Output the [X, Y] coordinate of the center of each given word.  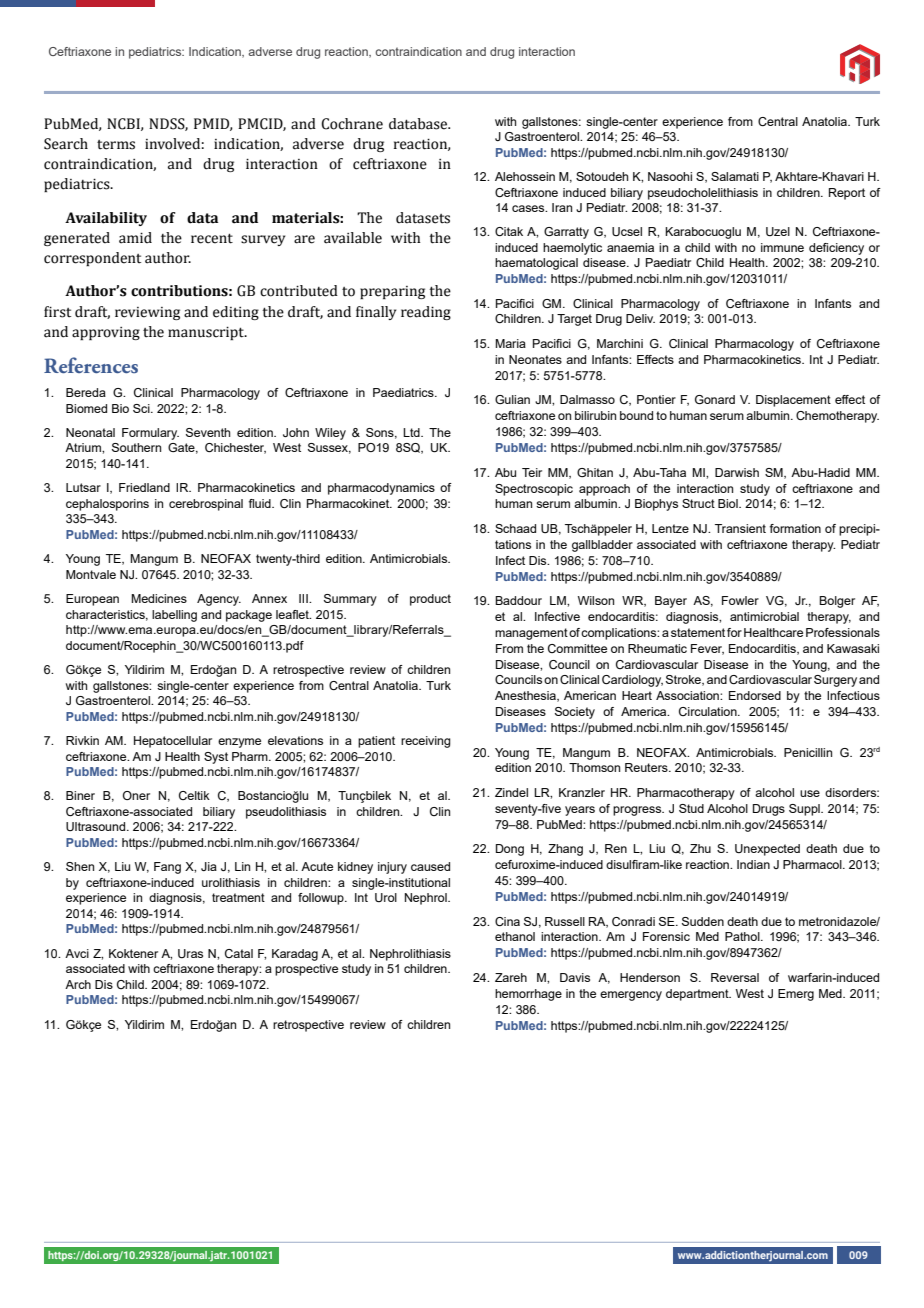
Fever [707, 649]
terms [116, 145]
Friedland [144, 487]
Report [847, 194]
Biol [729, 503]
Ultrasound [97, 826]
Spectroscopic [534, 490]
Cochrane [352, 124]
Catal [239, 953]
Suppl [805, 810]
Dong [510, 850]
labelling [174, 616]
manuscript [207, 333]
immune [782, 247]
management [531, 634]
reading [426, 313]
